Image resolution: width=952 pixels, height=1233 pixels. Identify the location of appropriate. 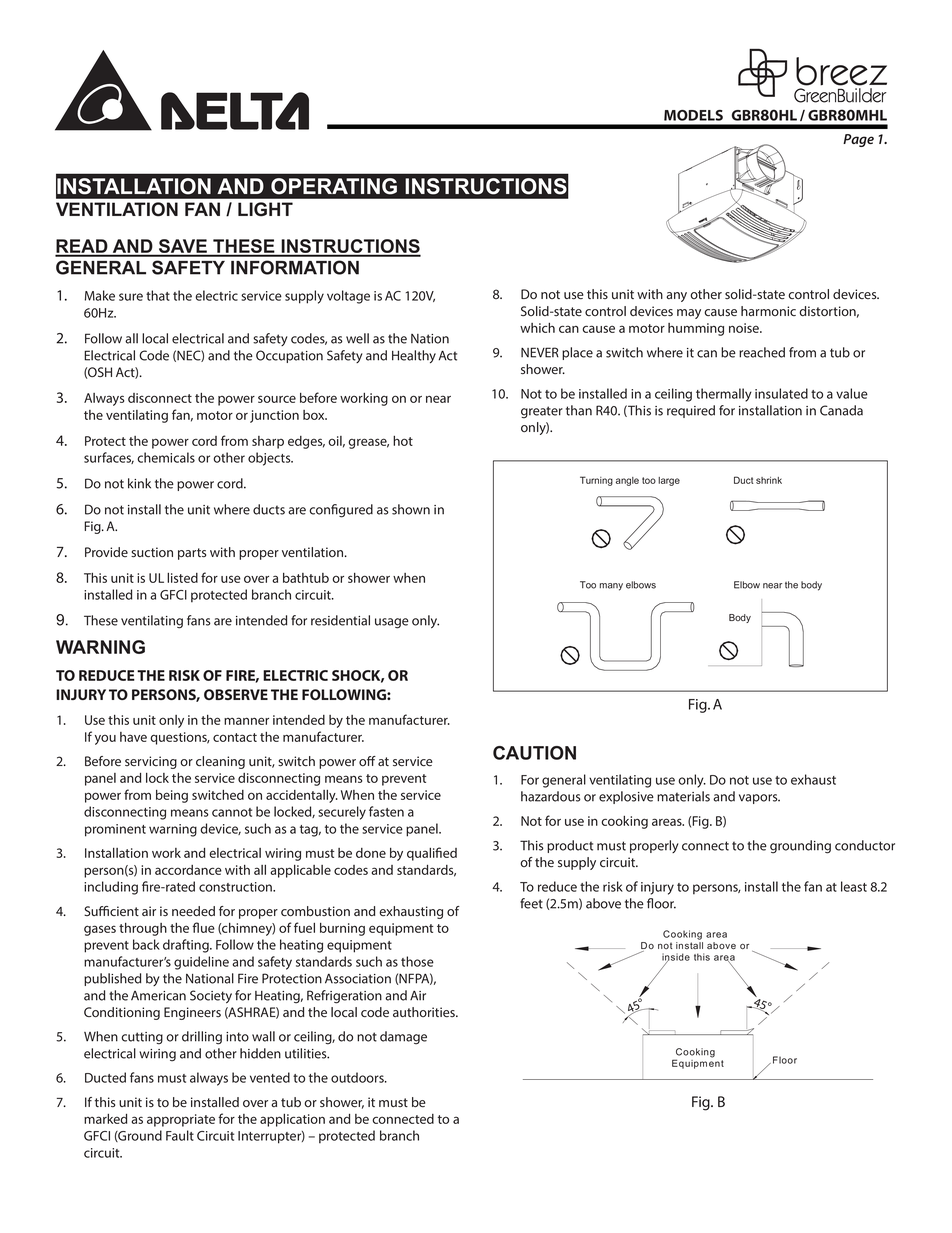
(181, 1120).
